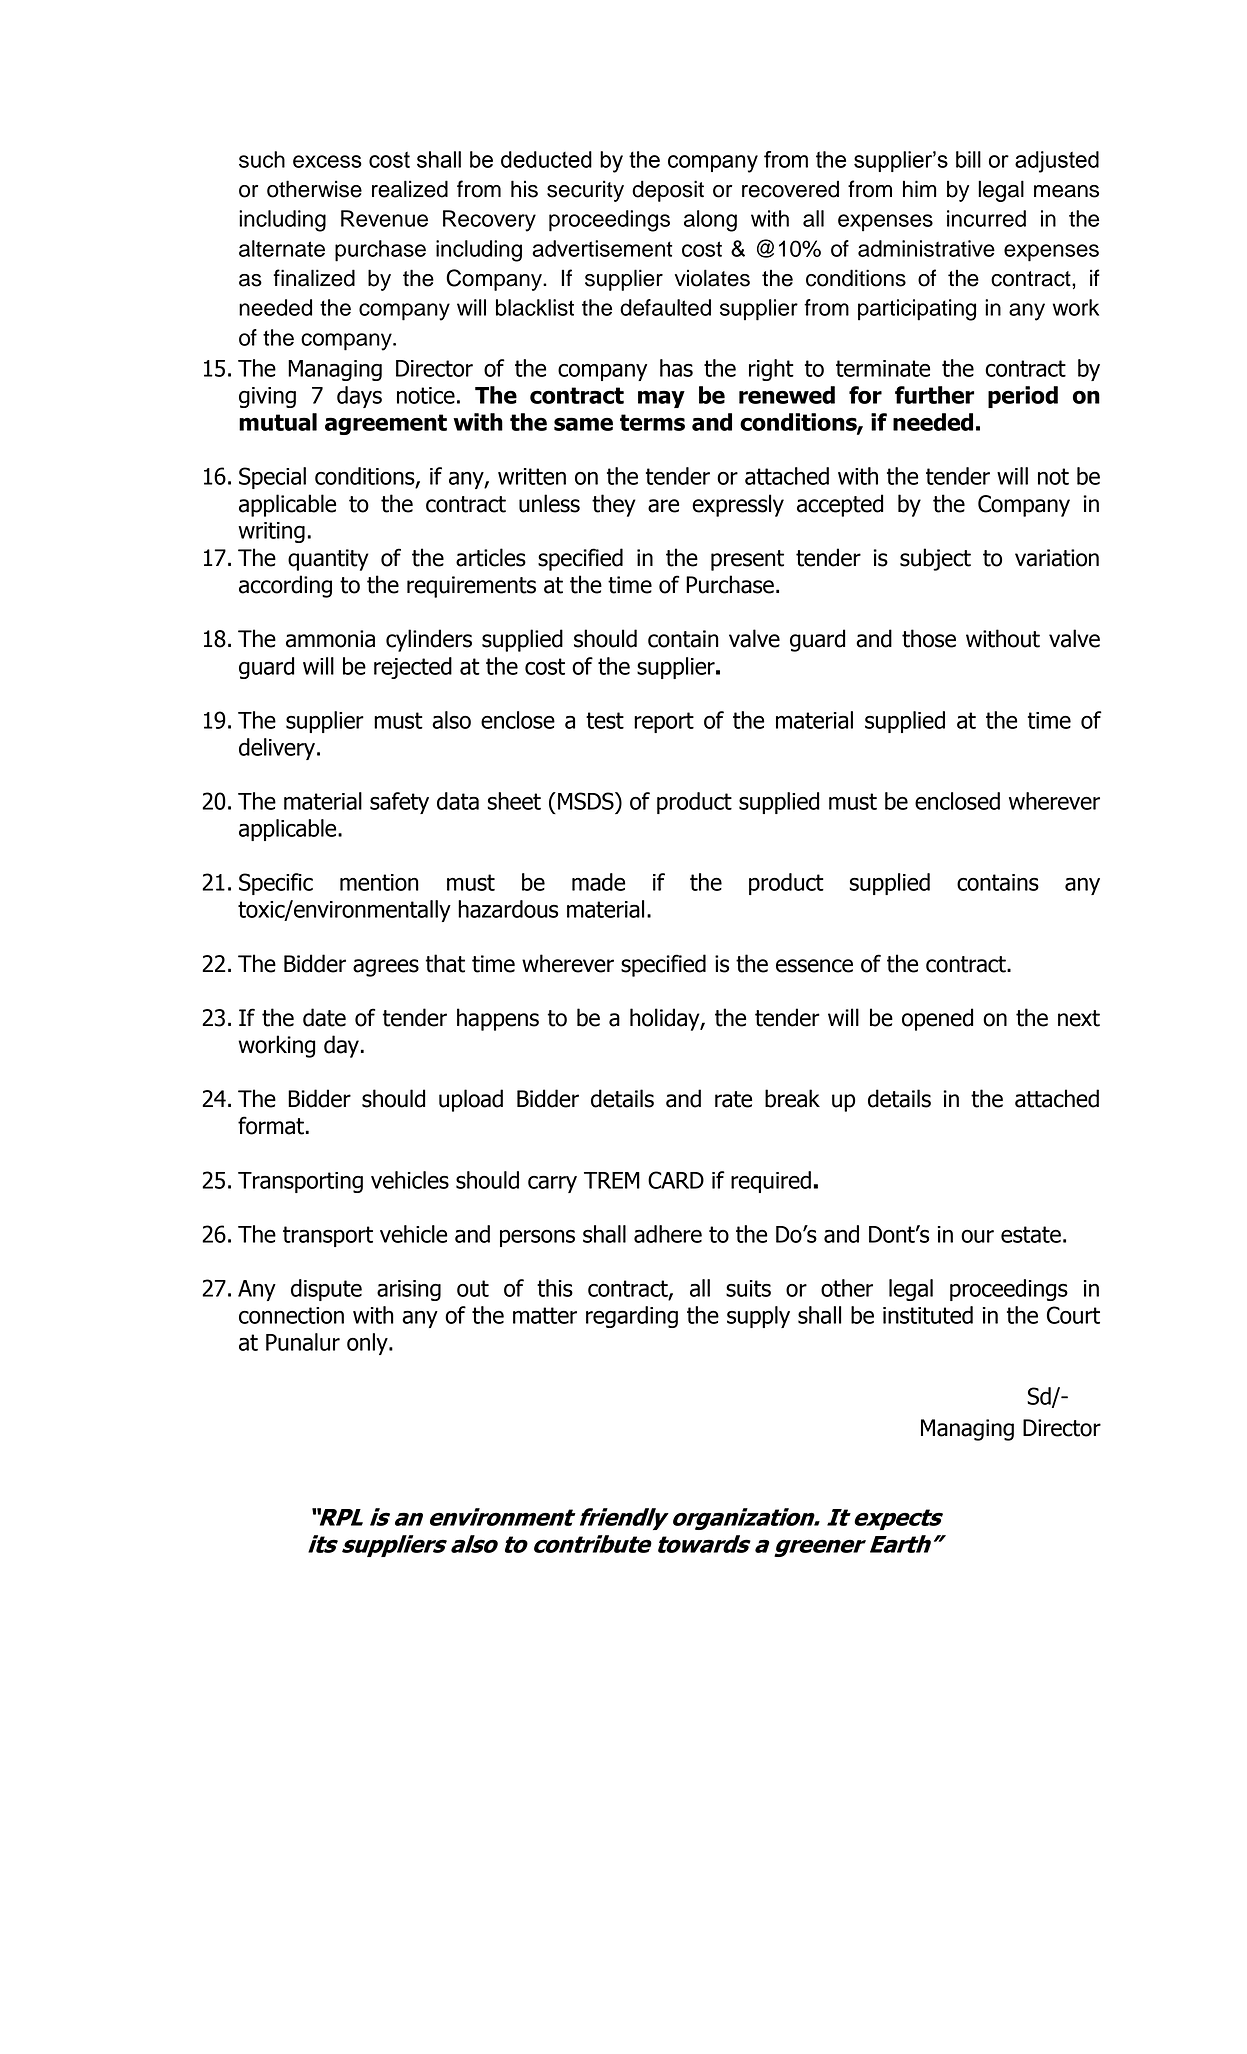 The height and width of the screenshot is (2054, 1247). I want to click on deposit, so click(668, 191).
